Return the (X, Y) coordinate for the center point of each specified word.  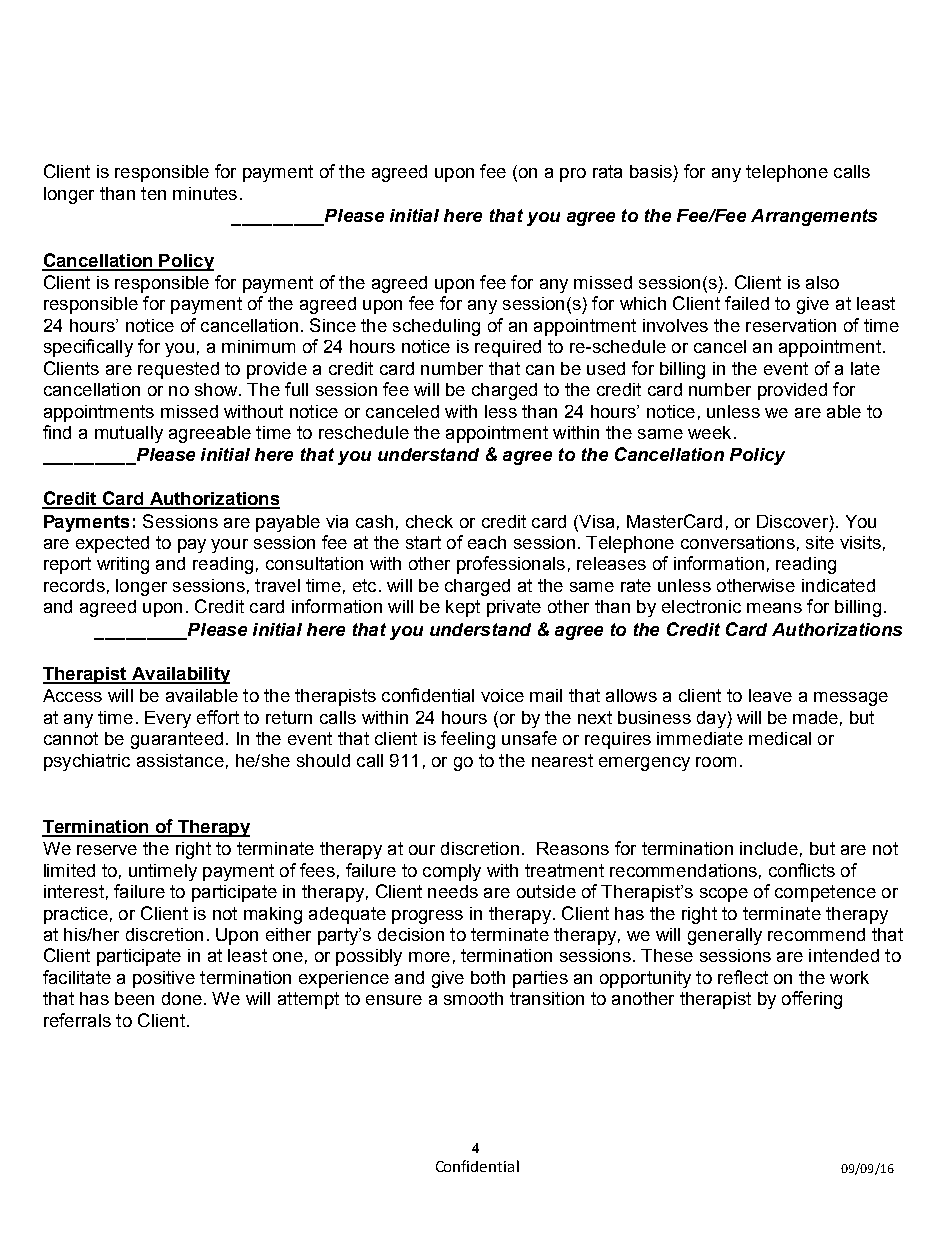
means (774, 608)
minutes (205, 193)
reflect (743, 977)
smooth (473, 998)
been (134, 998)
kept (463, 608)
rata (607, 171)
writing (123, 565)
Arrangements (814, 217)
